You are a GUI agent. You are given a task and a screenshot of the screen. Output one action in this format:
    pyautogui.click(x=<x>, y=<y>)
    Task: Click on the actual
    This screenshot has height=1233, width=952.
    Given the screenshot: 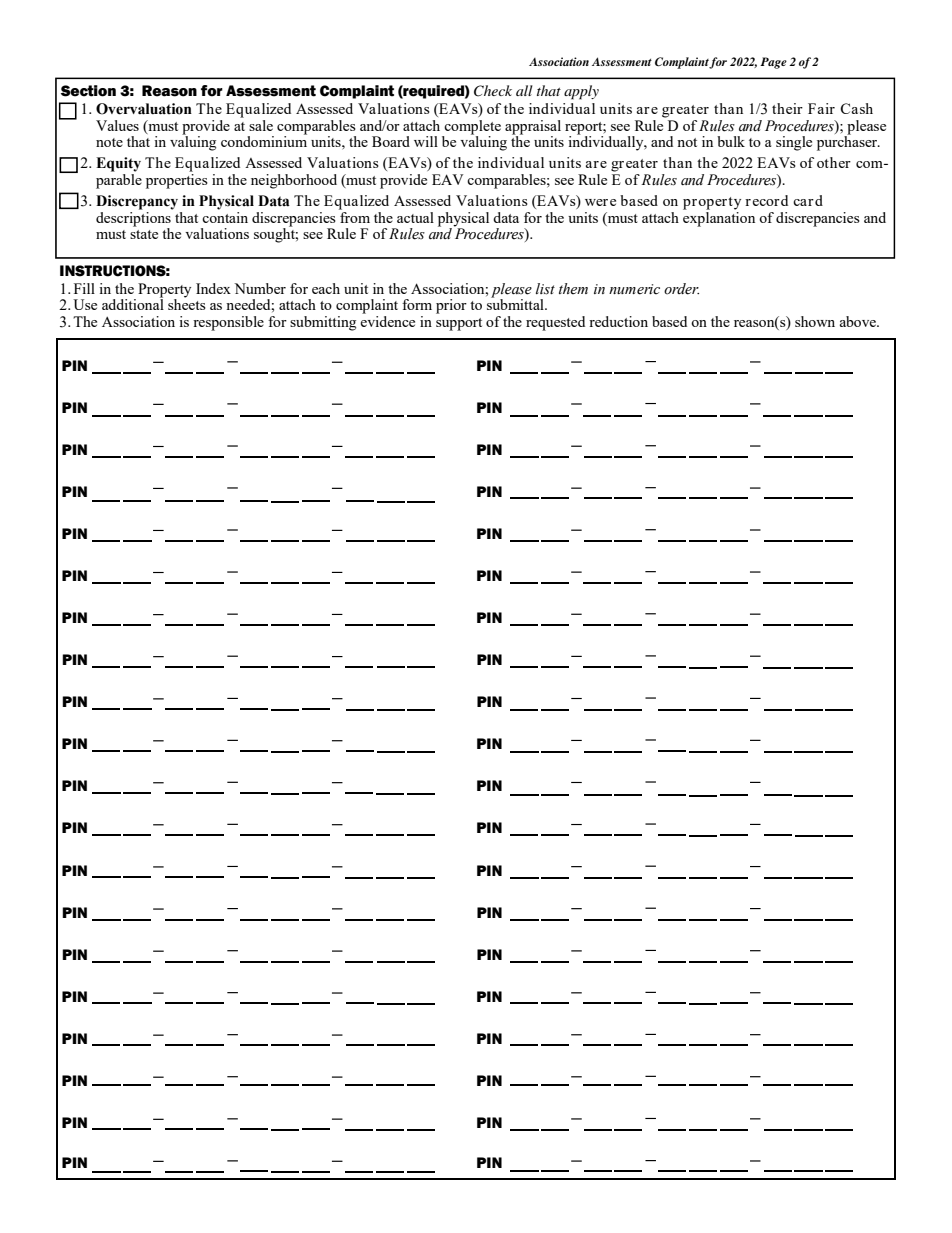 What is the action you would take?
    pyautogui.click(x=415, y=217)
